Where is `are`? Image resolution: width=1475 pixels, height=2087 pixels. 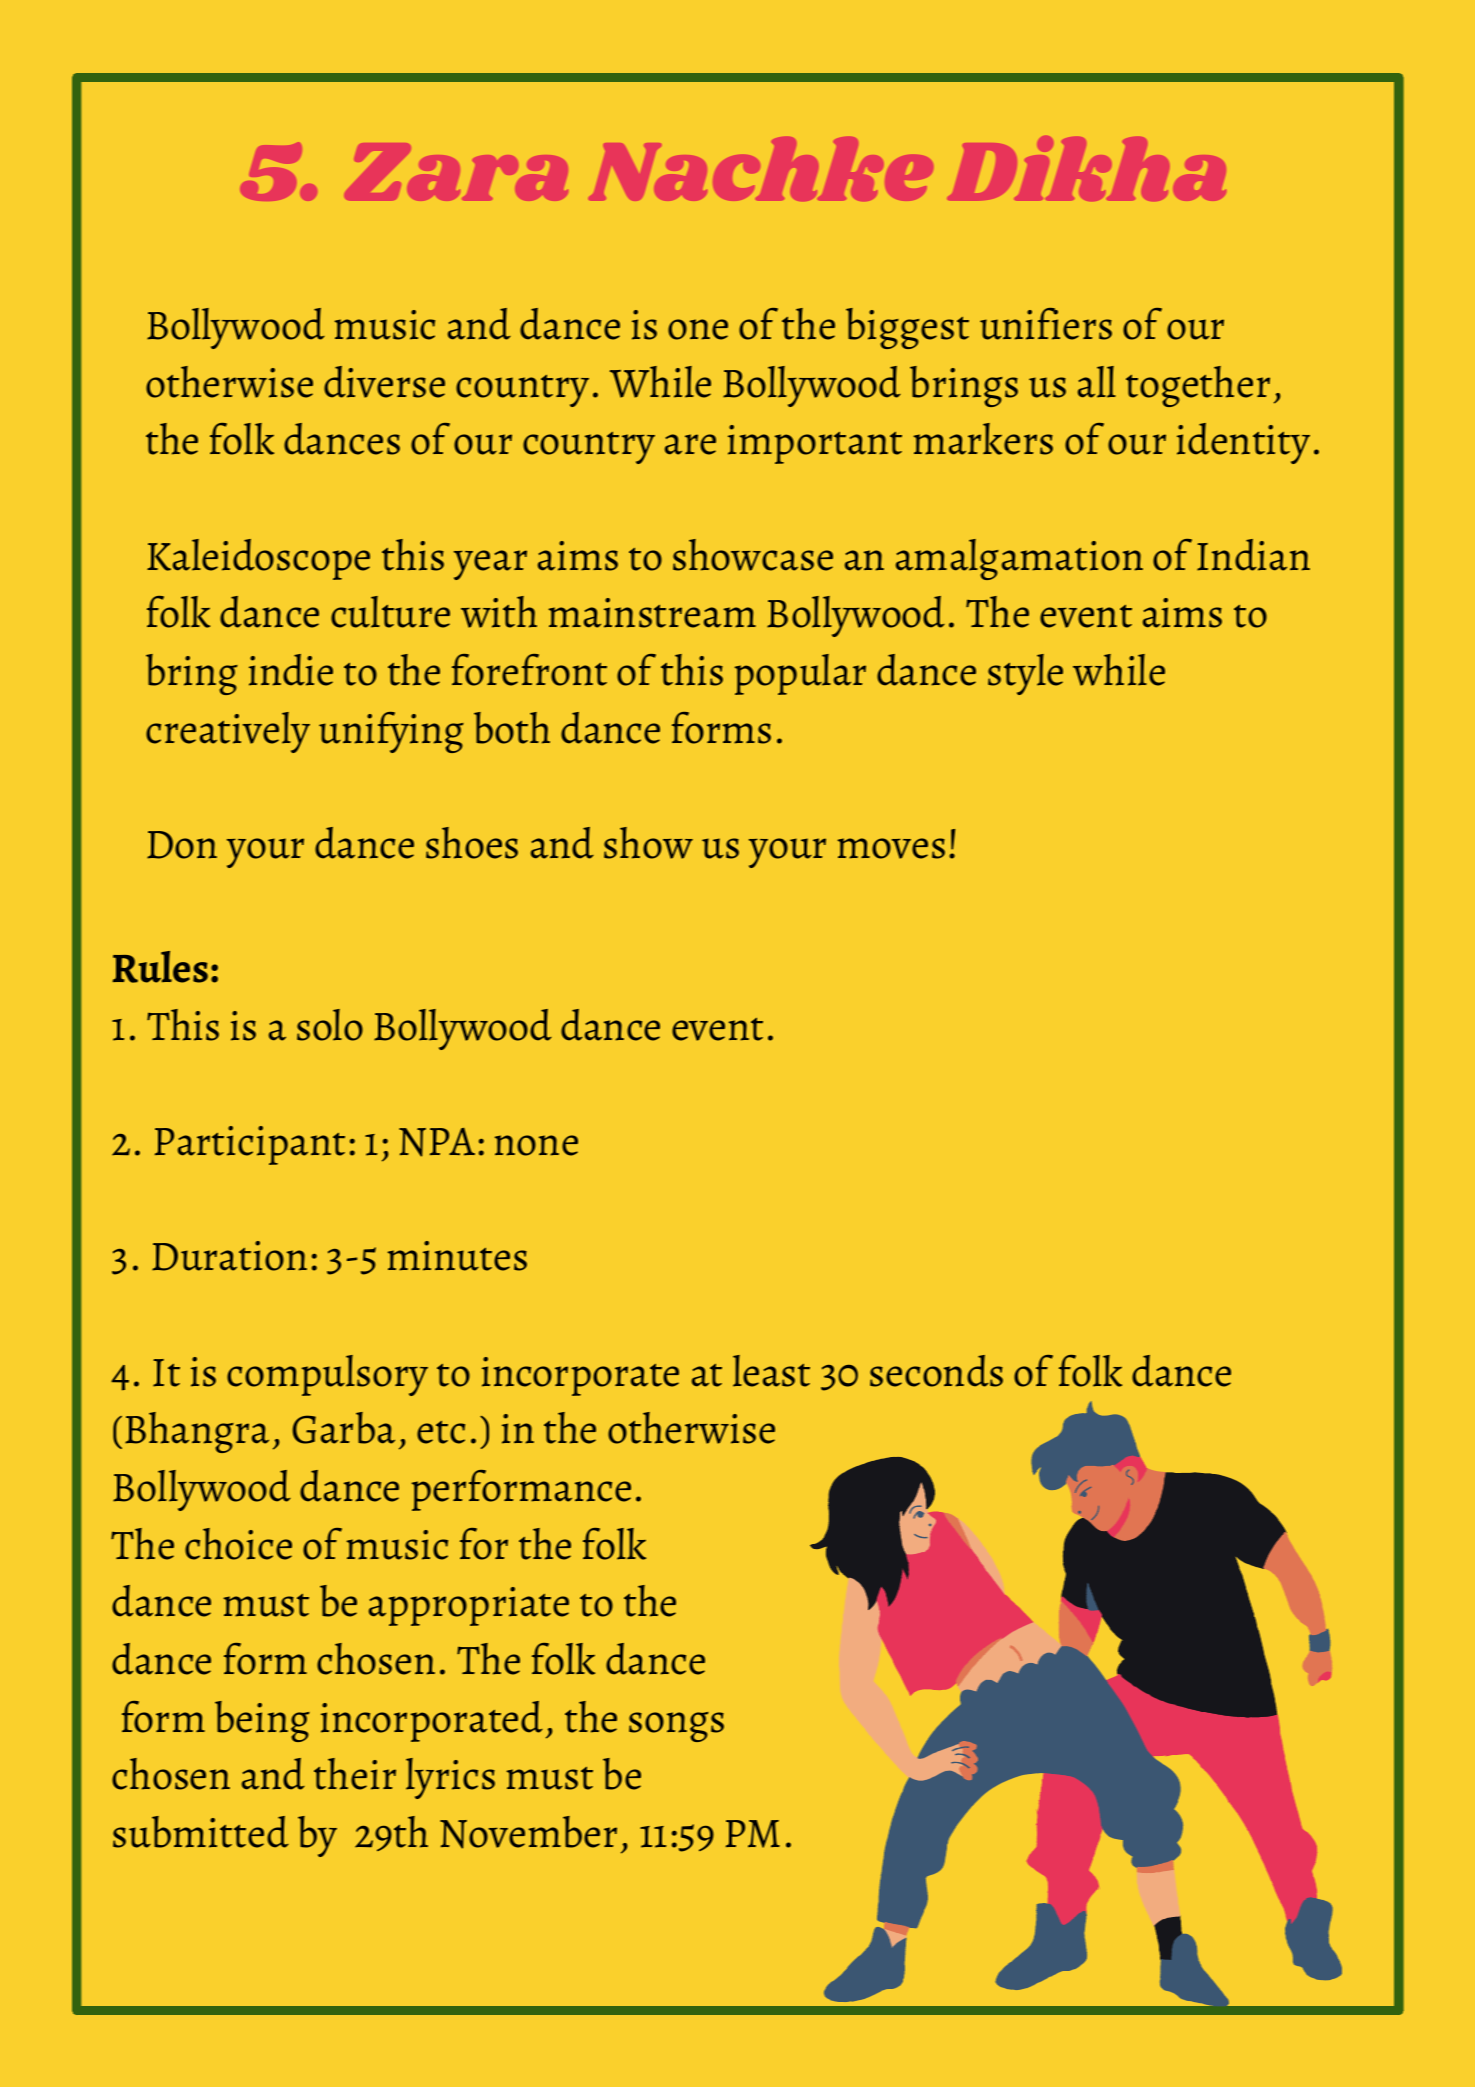 are is located at coordinates (690, 444).
